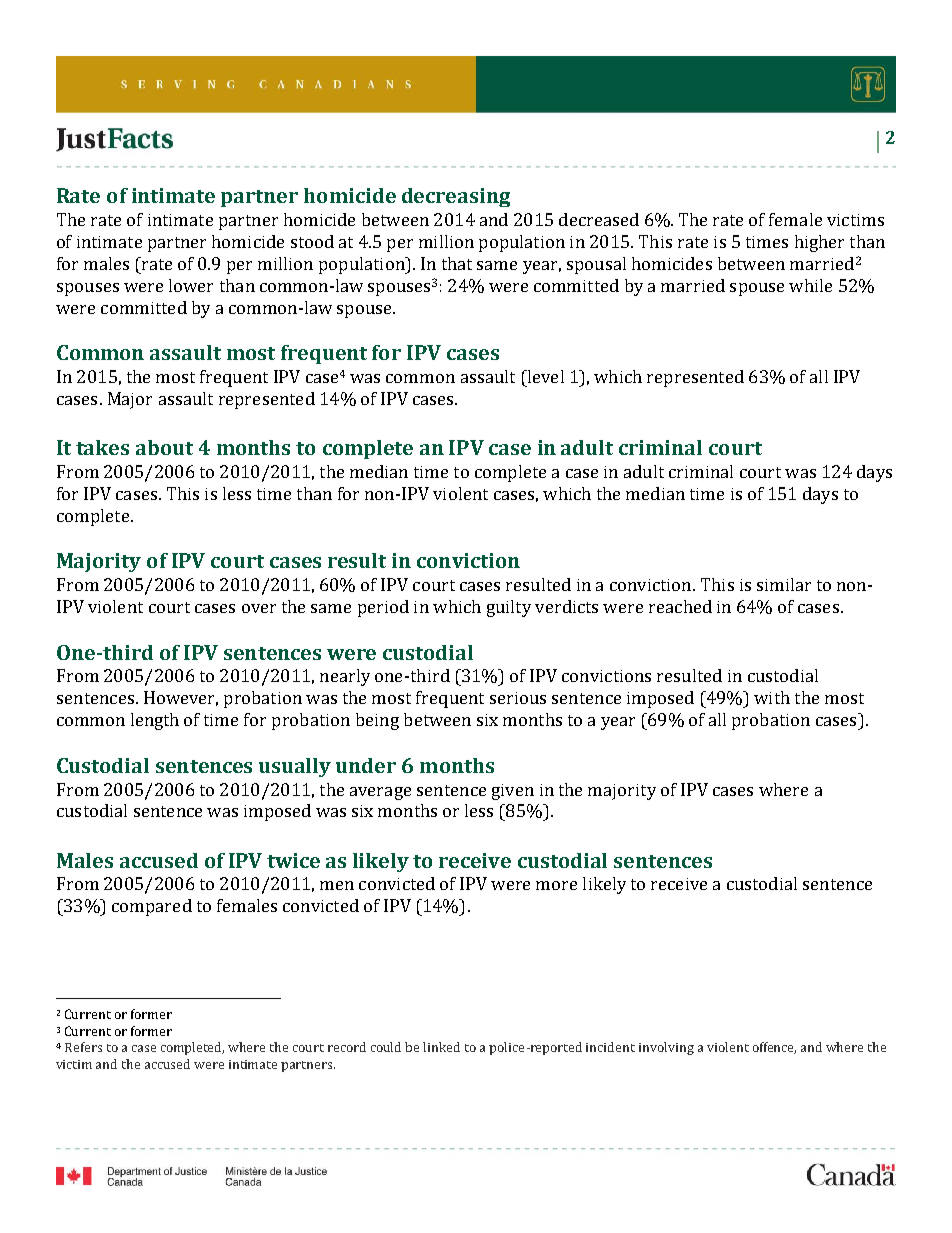 The image size is (952, 1233). I want to click on under, so click(366, 765).
